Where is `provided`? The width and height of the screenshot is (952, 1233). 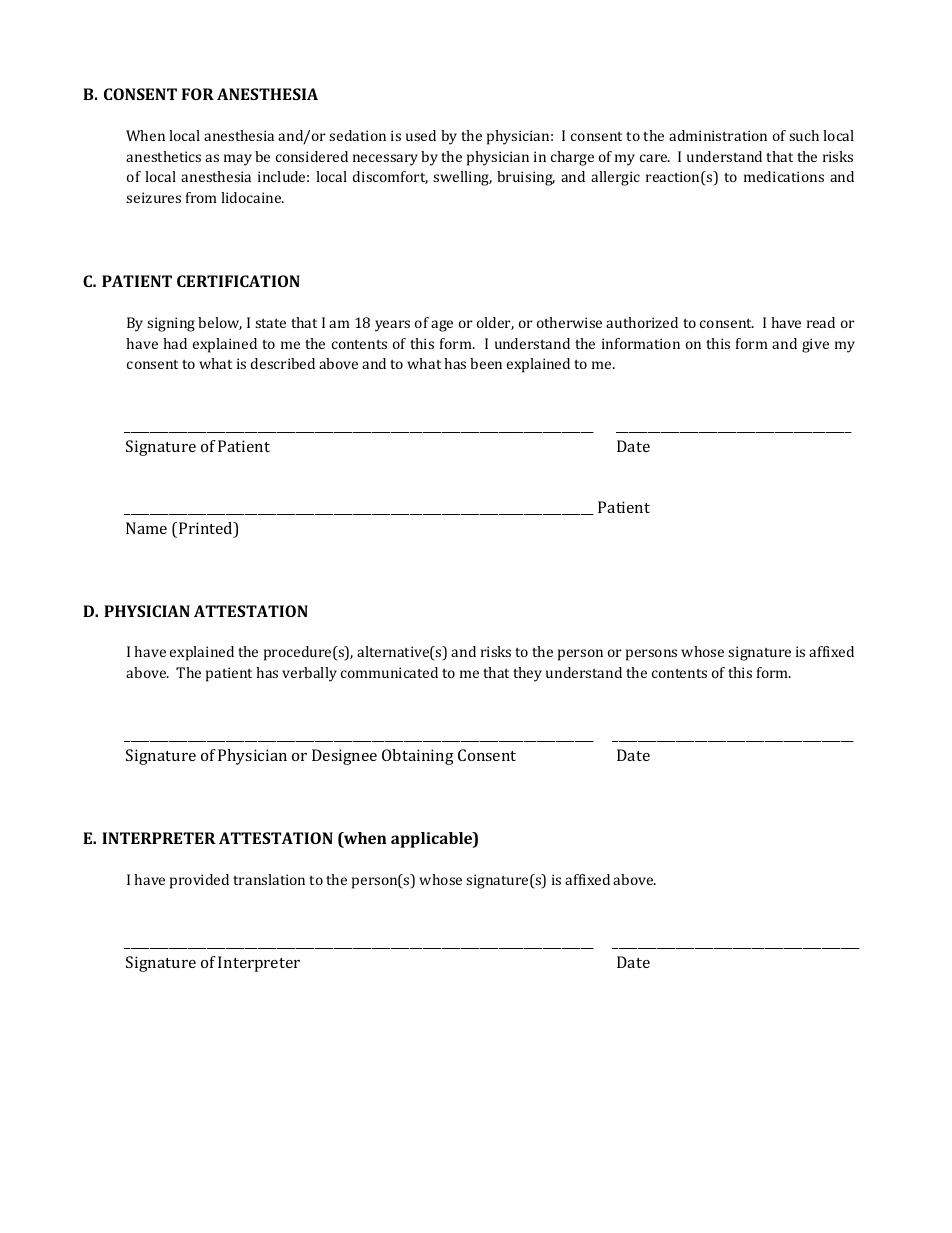
provided is located at coordinates (199, 881).
